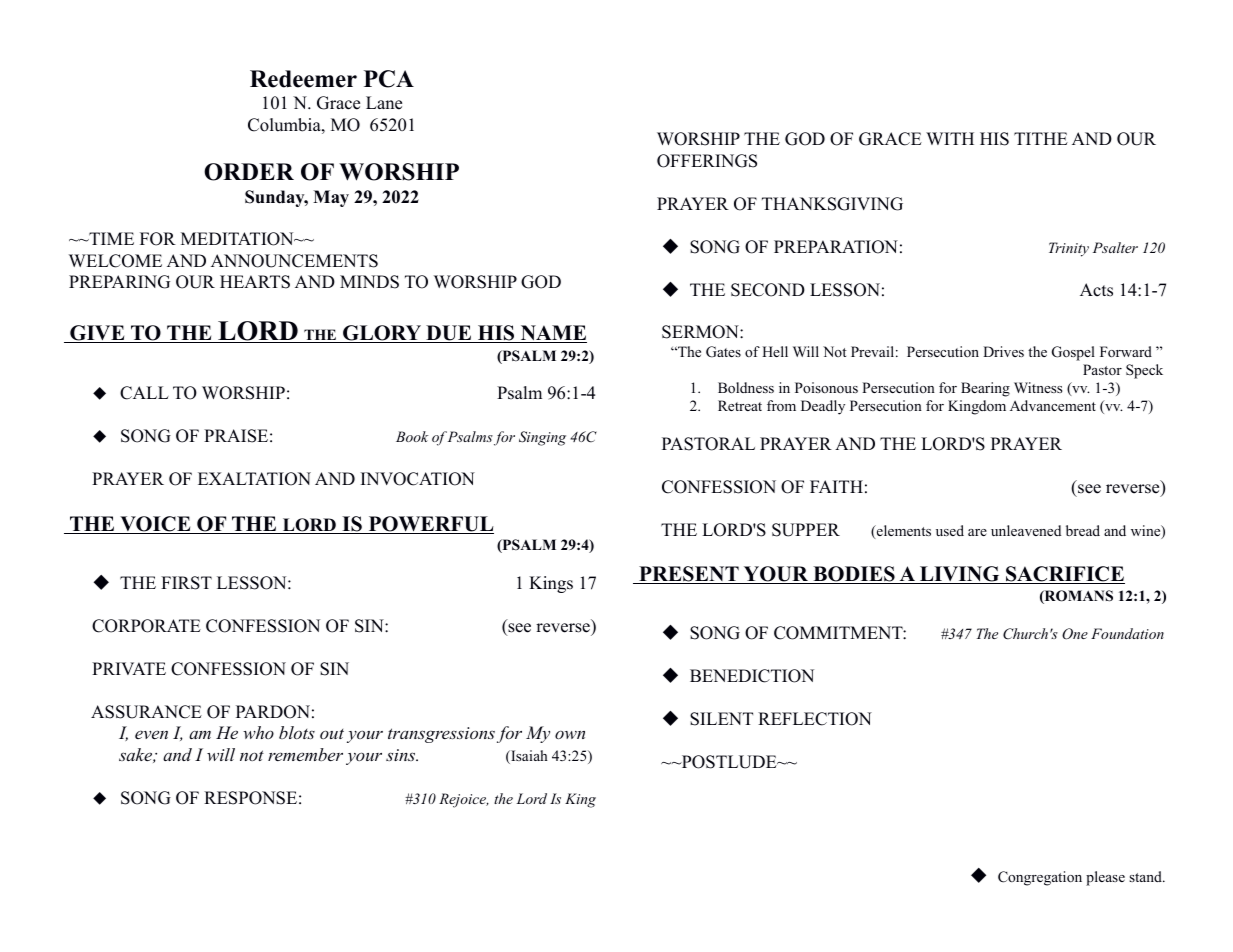 This screenshot has height=952, width=1233. I want to click on TITHE, so click(1041, 138).
